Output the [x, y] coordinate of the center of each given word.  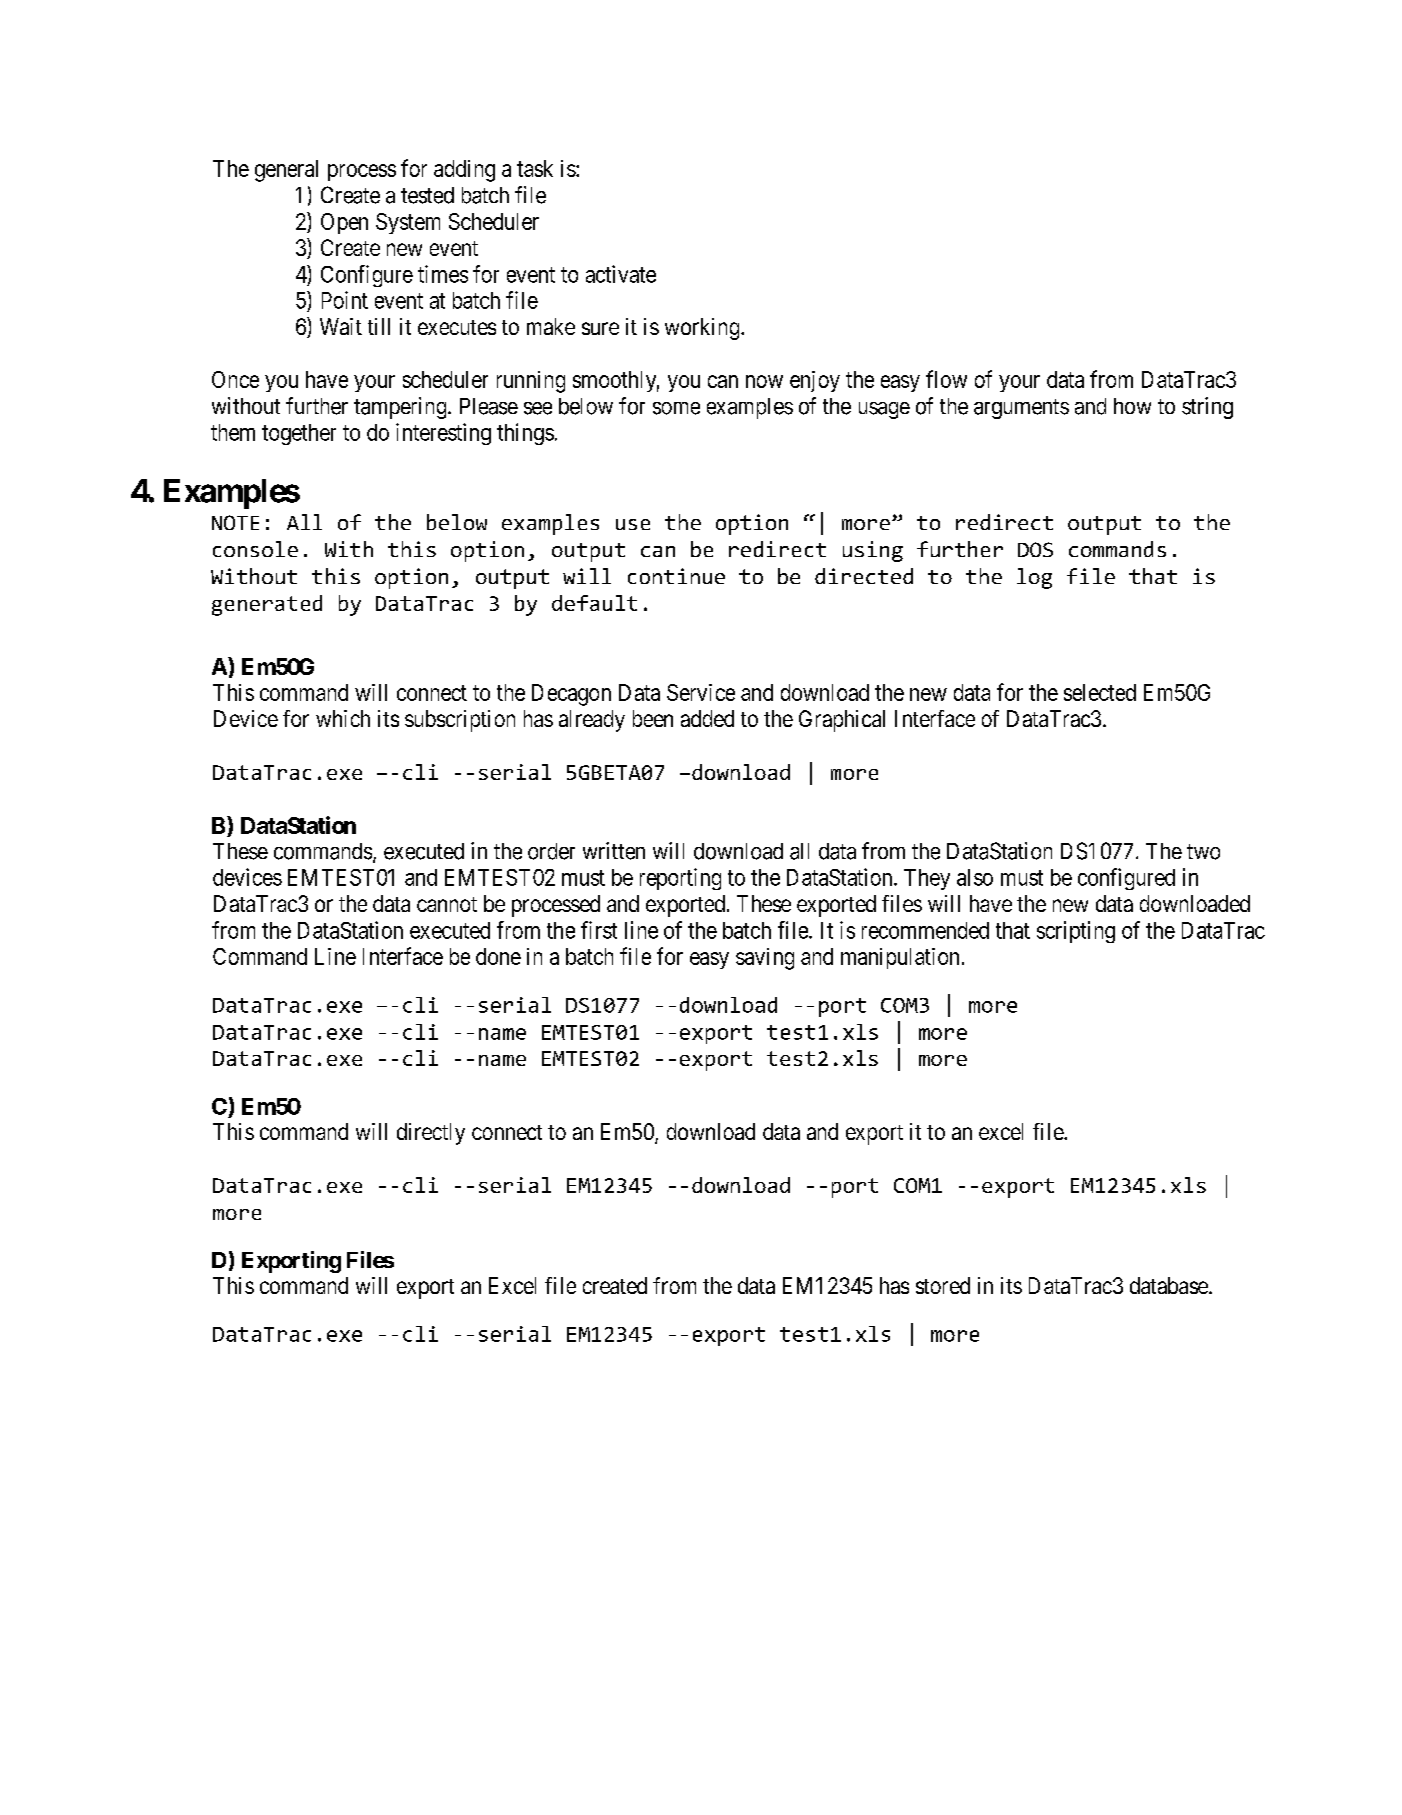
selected [1100, 692]
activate [621, 274]
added [707, 718]
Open [344, 223]
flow [946, 379]
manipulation [900, 958]
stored [943, 1285]
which [343, 718]
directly [431, 1134]
